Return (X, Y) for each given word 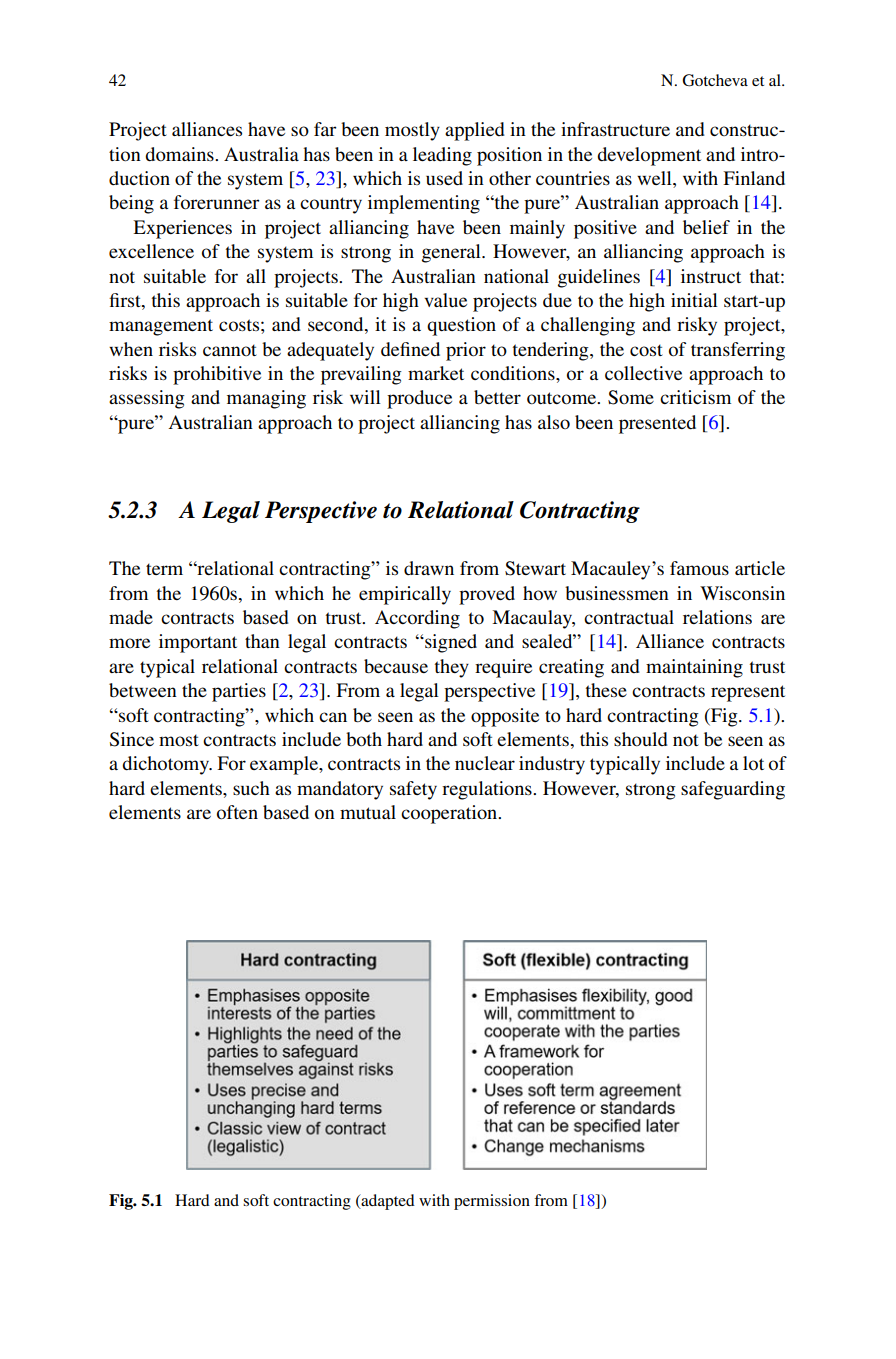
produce (419, 399)
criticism (695, 397)
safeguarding (733, 790)
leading (442, 156)
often (237, 812)
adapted (387, 1202)
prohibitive (217, 375)
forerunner (217, 202)
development (649, 156)
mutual (368, 812)
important (198, 643)
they (452, 668)
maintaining (694, 668)
